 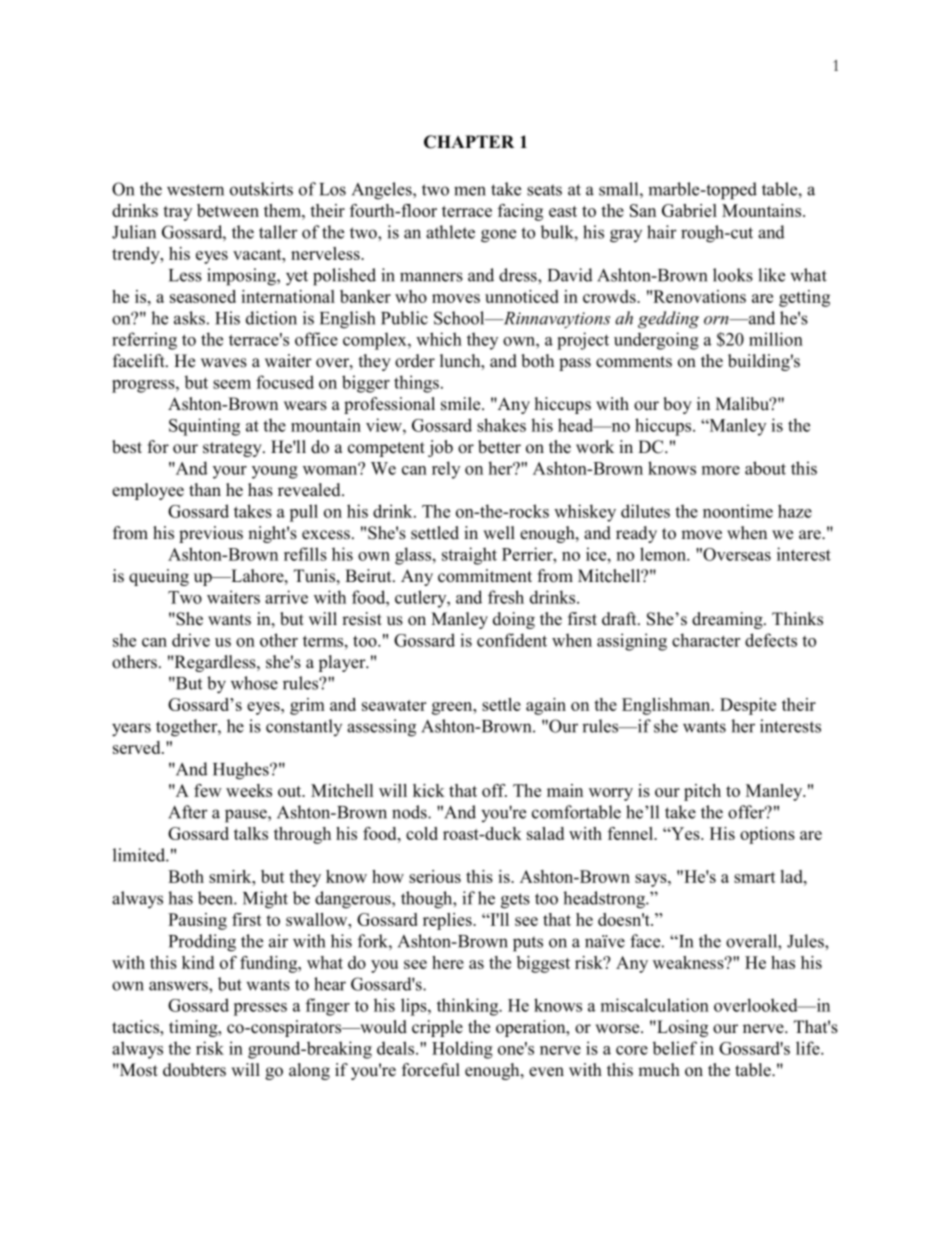 I want to click on Losing, so click(x=681, y=1028).
